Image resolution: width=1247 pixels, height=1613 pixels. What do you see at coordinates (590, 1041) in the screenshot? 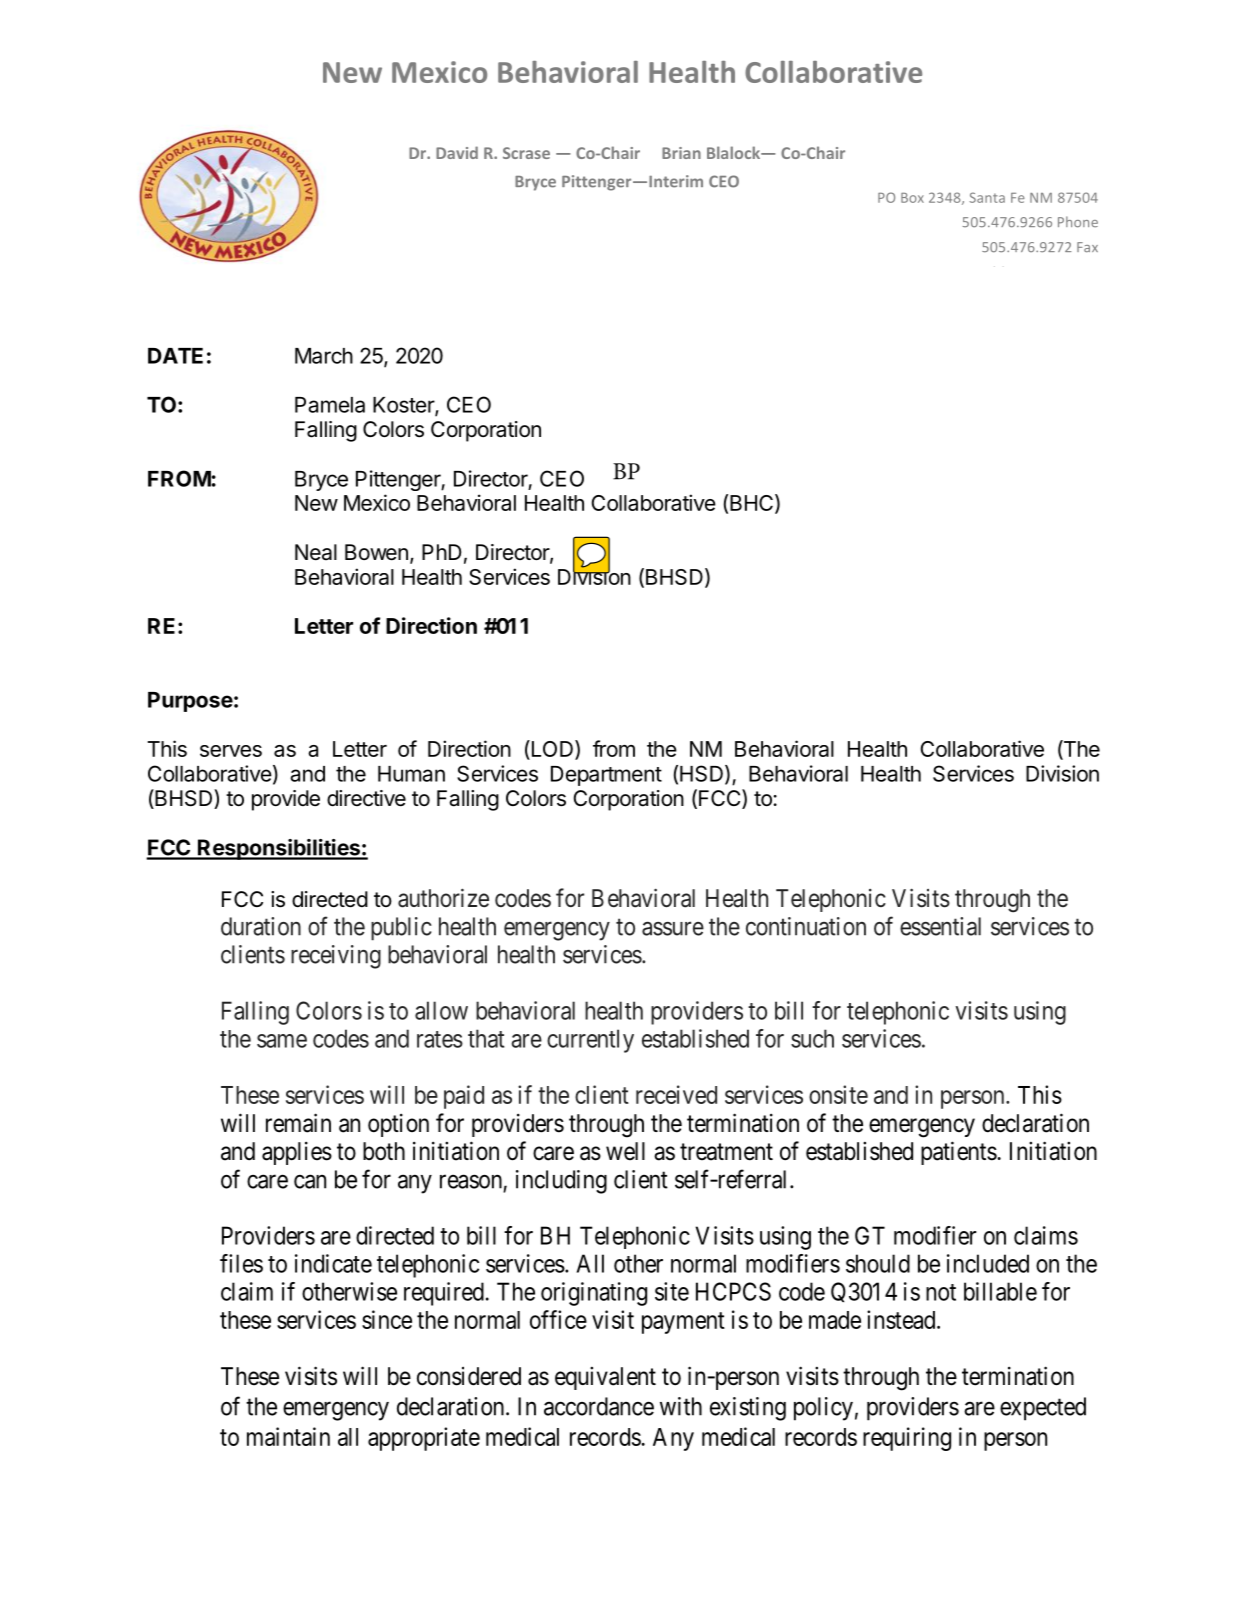
I see `currently` at bounding box center [590, 1041].
